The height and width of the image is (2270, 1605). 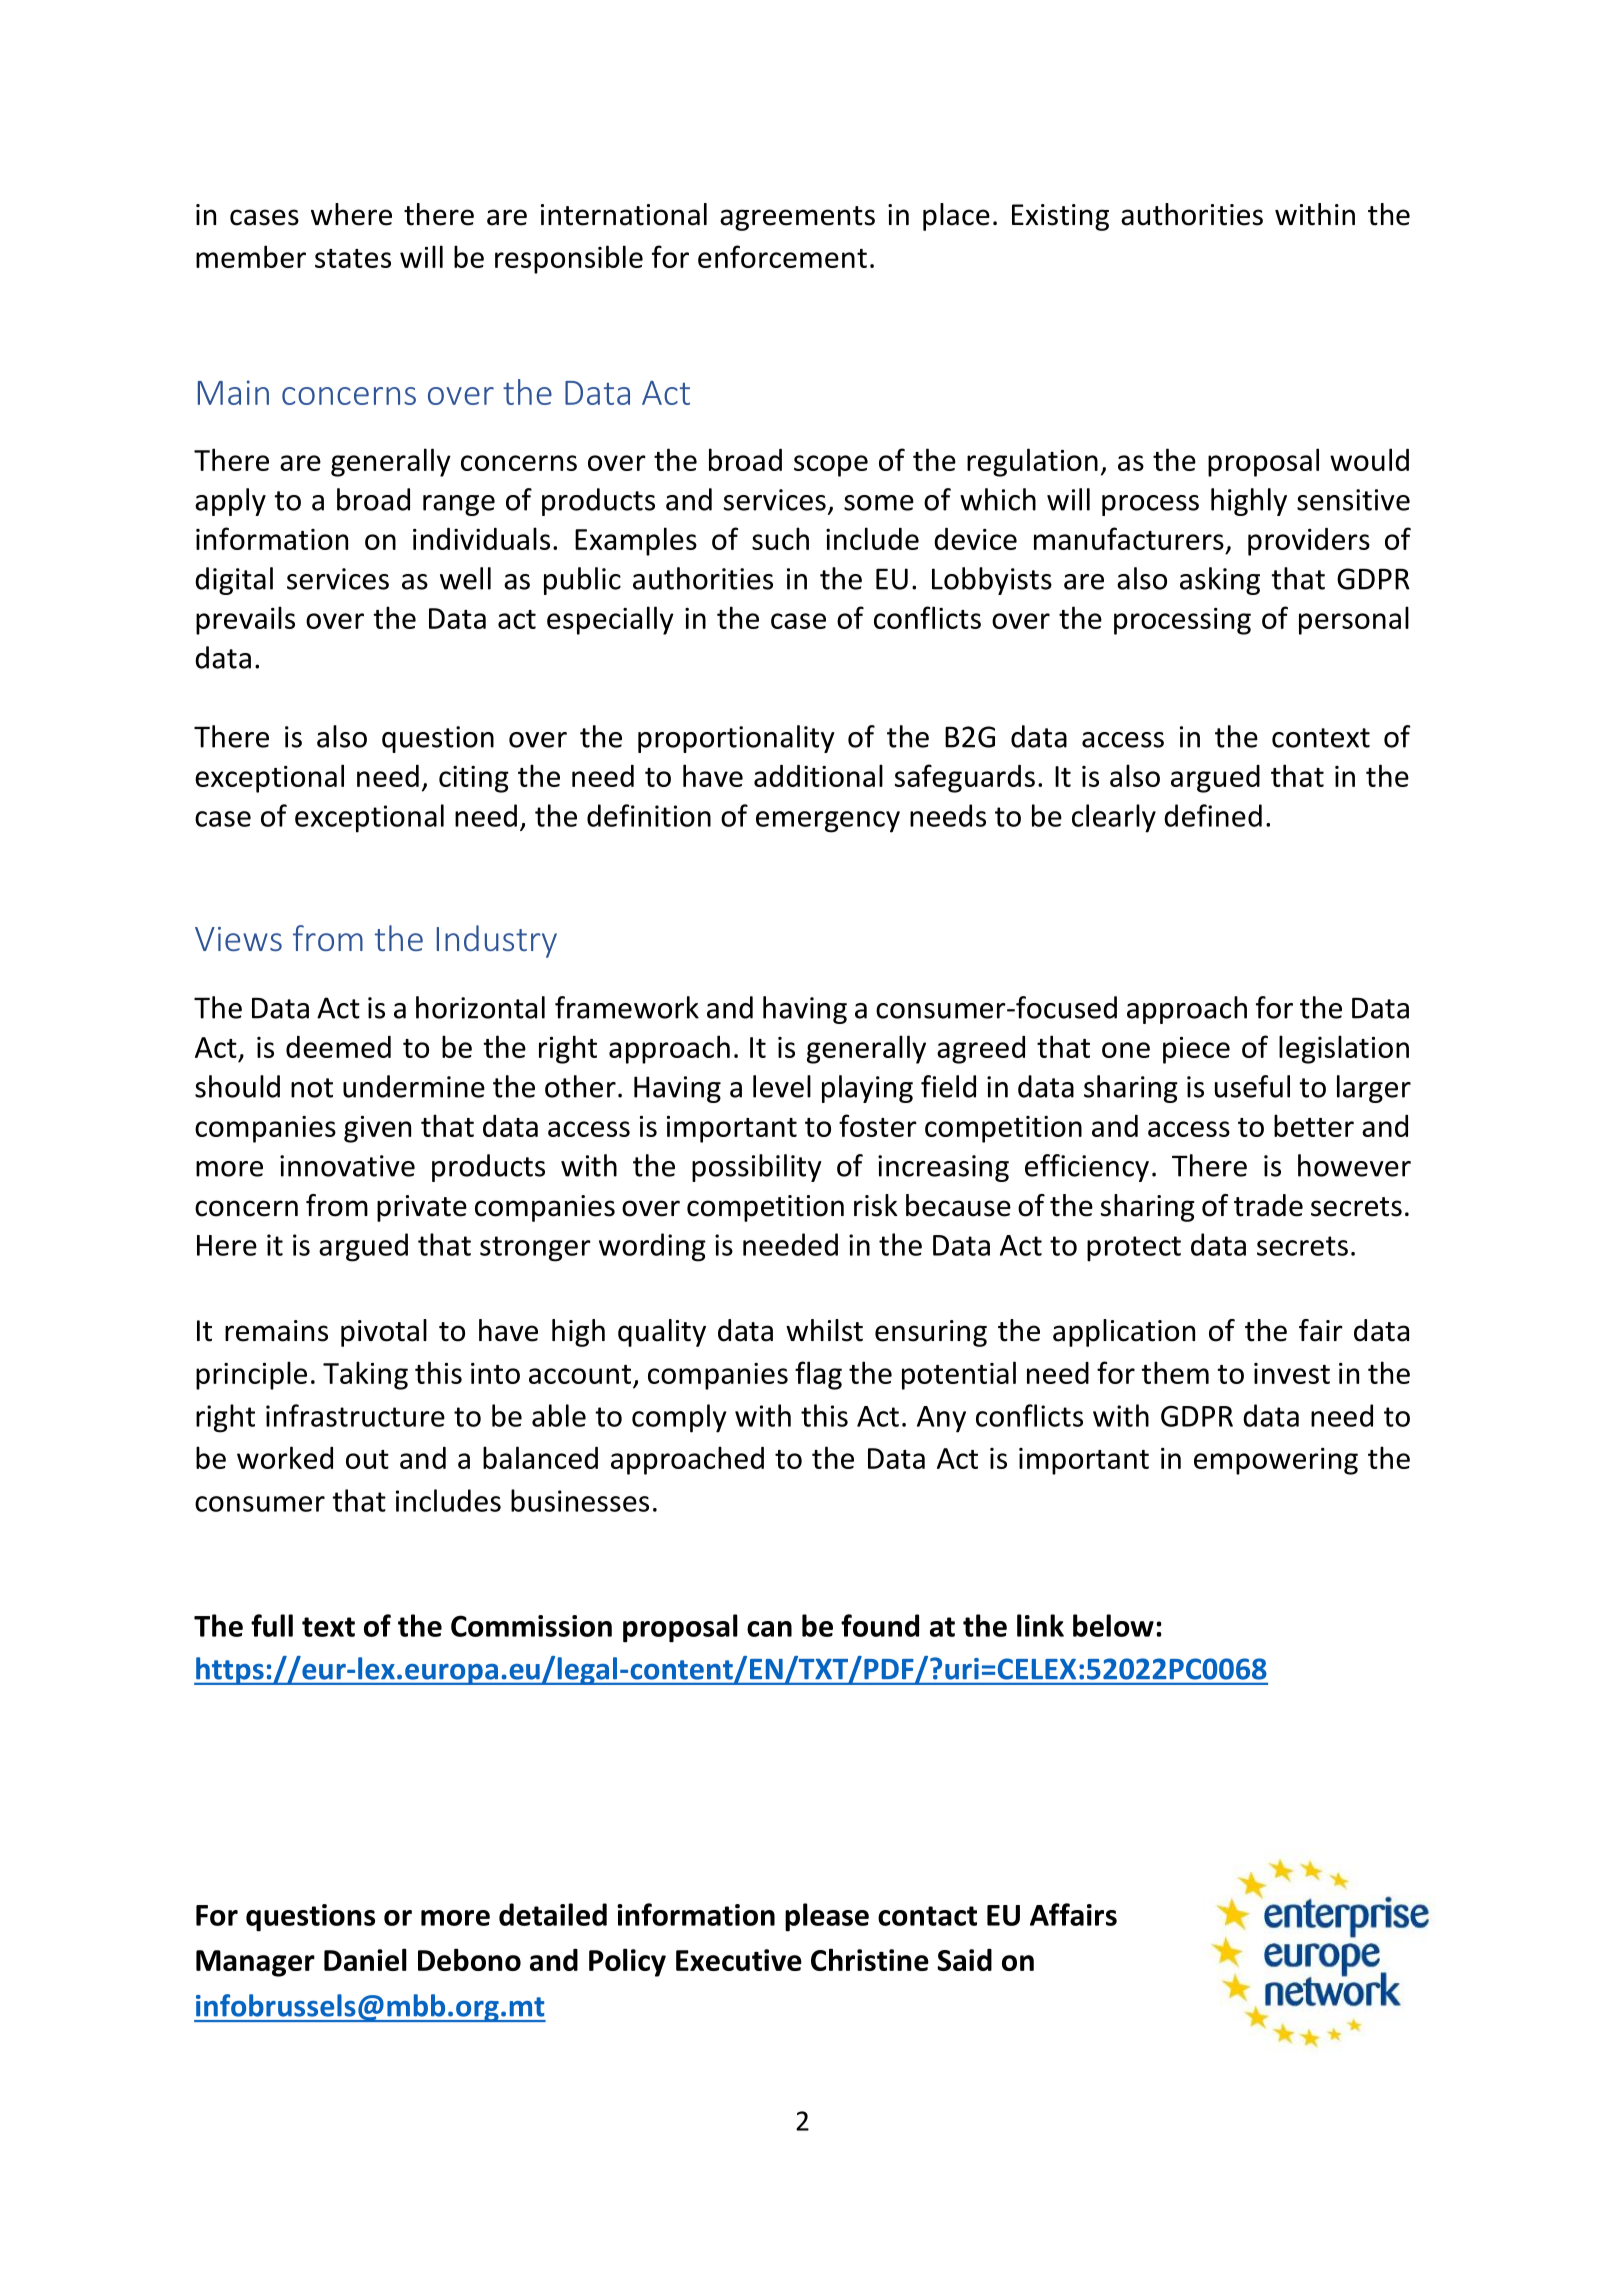 What do you see at coordinates (353, 258) in the image?
I see `states` at bounding box center [353, 258].
